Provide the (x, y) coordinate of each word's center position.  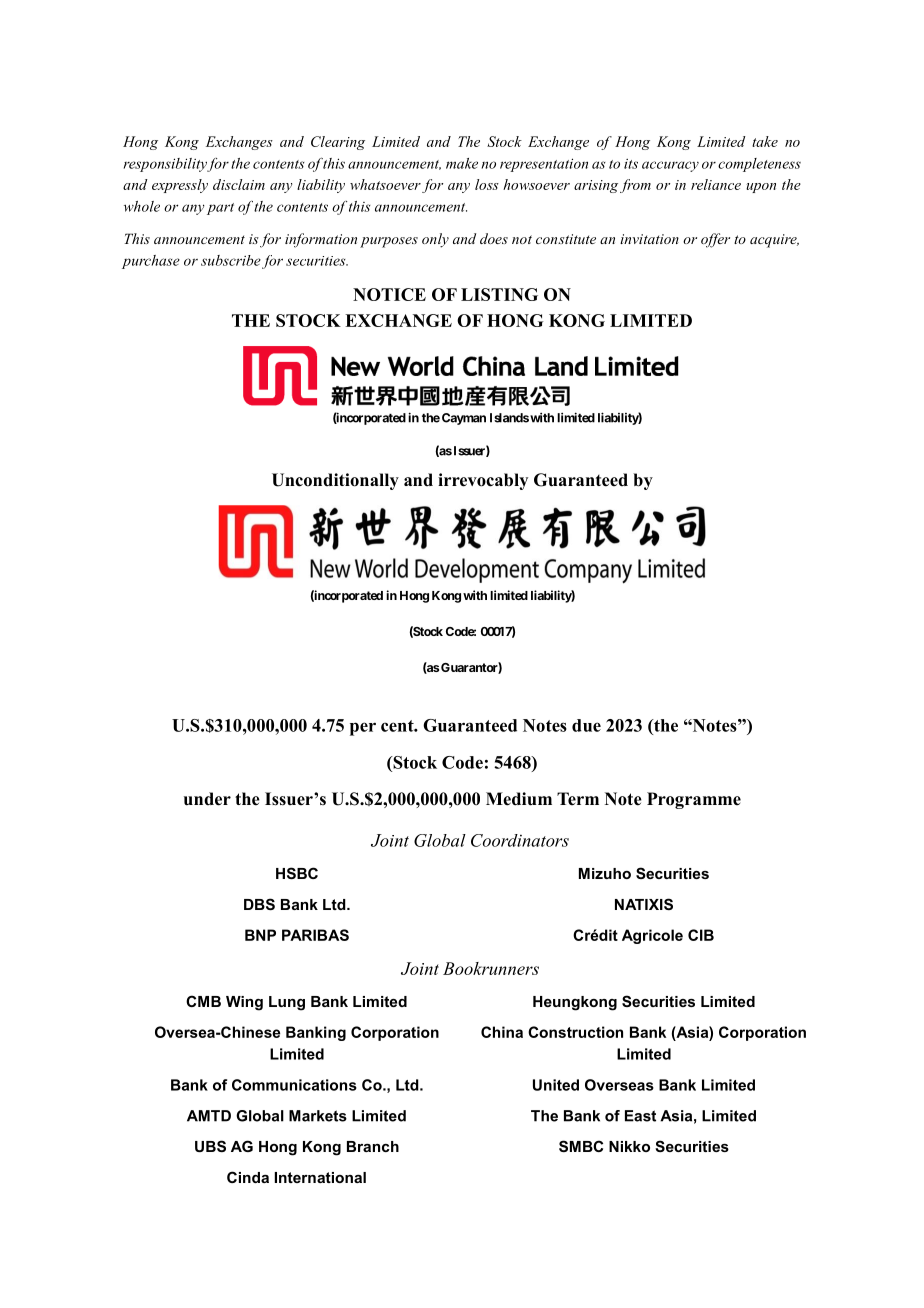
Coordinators (520, 840)
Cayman (464, 419)
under (207, 799)
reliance (716, 184)
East (640, 1116)
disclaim (239, 184)
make (462, 163)
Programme (694, 800)
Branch (373, 1146)
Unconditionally (335, 481)
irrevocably (483, 481)
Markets (318, 1116)
